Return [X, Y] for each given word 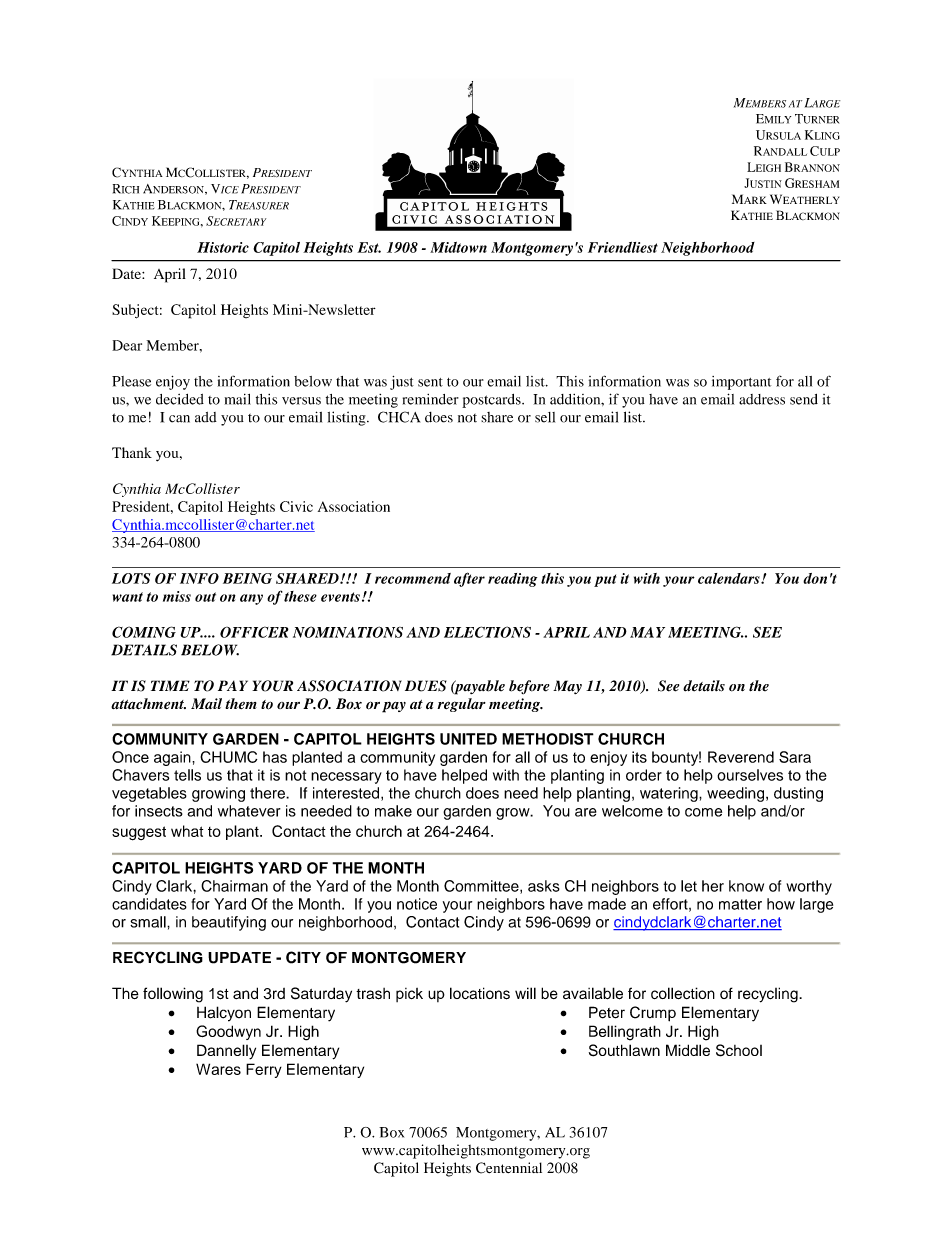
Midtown [458, 247]
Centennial [509, 1168]
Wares [218, 1069]
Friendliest [623, 247]
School [739, 1050]
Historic [223, 247]
